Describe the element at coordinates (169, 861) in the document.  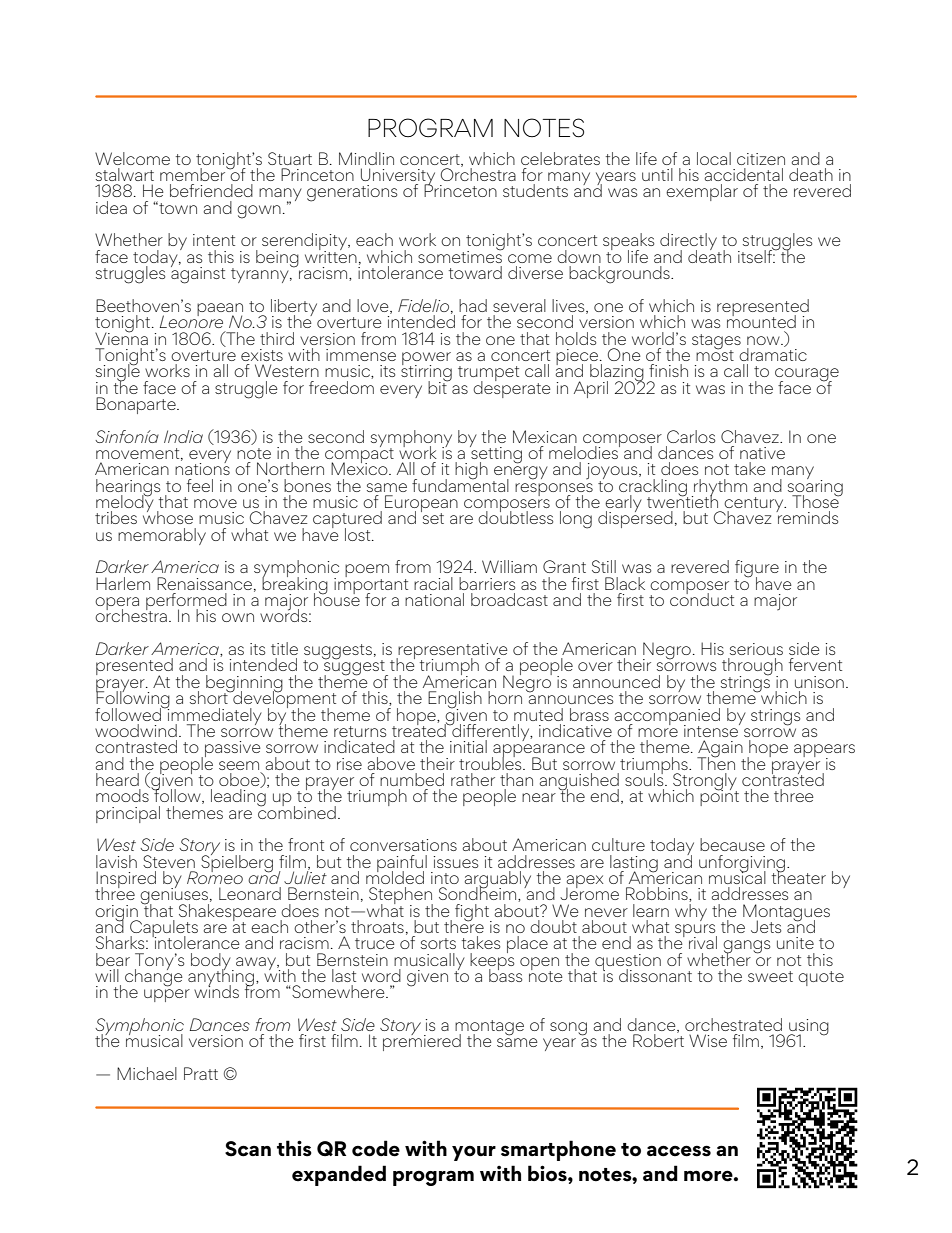
I see `Steven` at that location.
